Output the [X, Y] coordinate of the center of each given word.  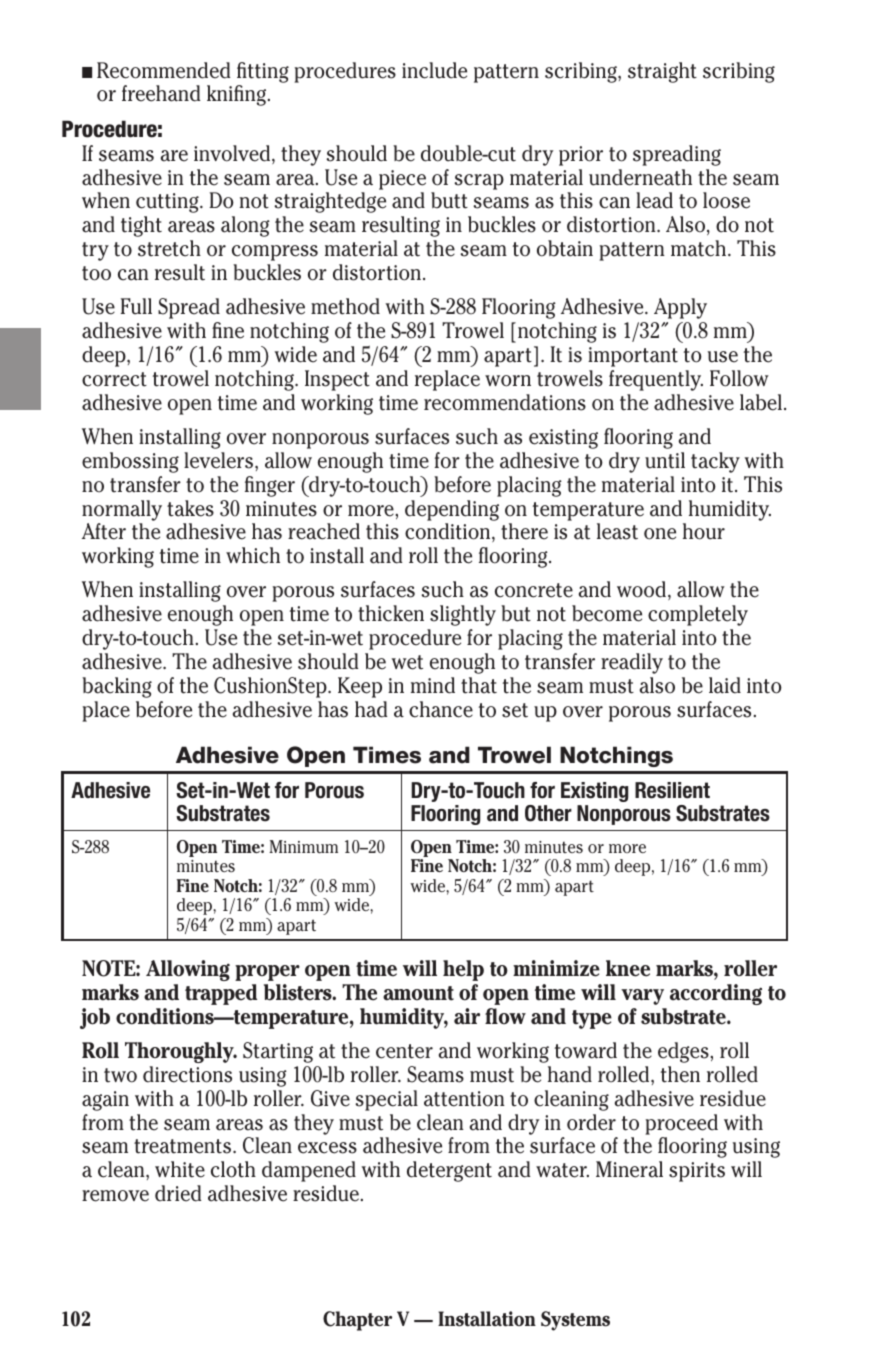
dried [178, 1193]
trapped [221, 994]
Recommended [163, 70]
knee [628, 968]
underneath [640, 177]
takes [190, 508]
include [434, 70]
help [463, 970]
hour [704, 531]
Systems [575, 1321]
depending [452, 510]
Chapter [357, 1321]
